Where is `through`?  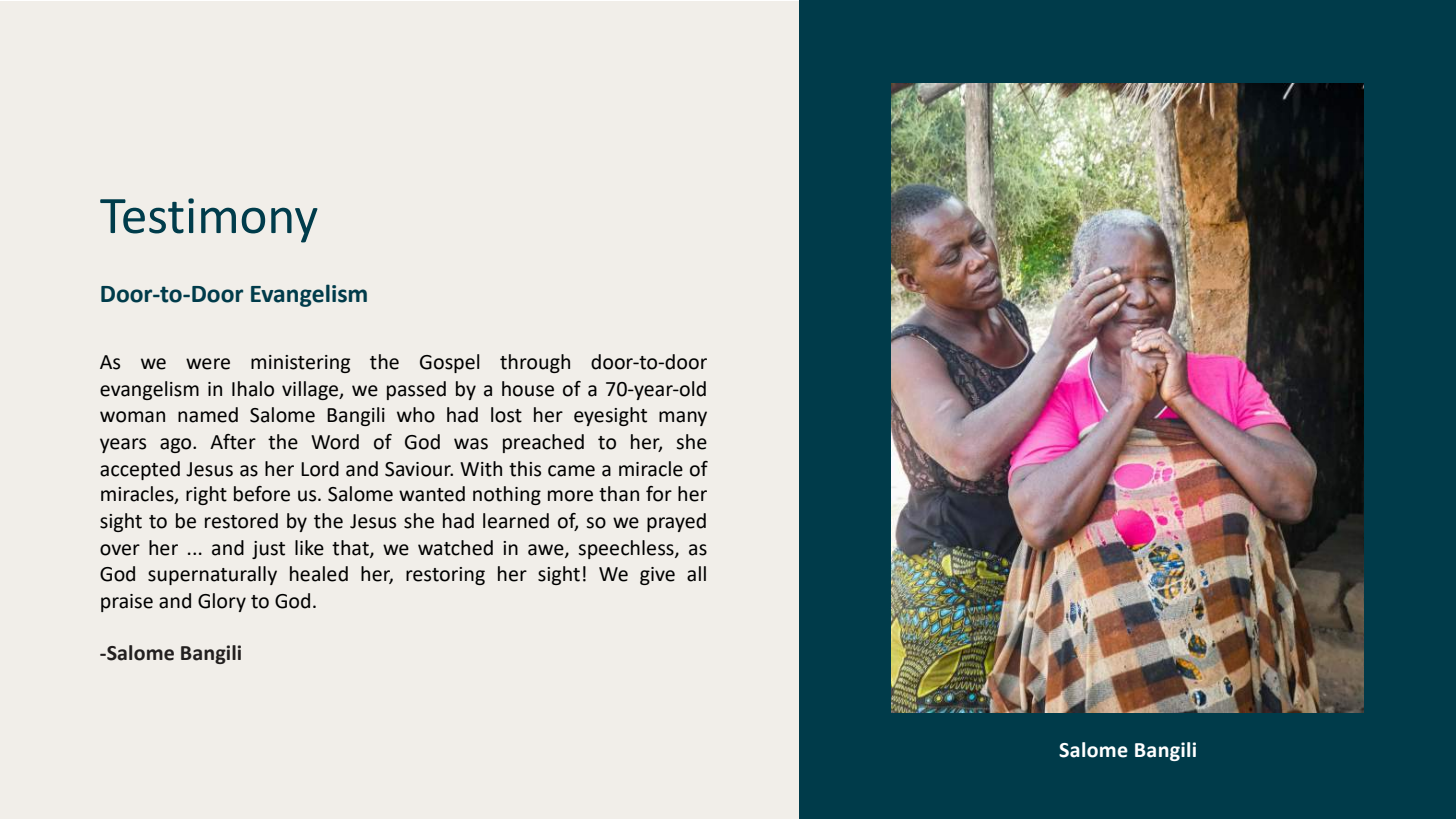 through is located at coordinates (535, 363).
